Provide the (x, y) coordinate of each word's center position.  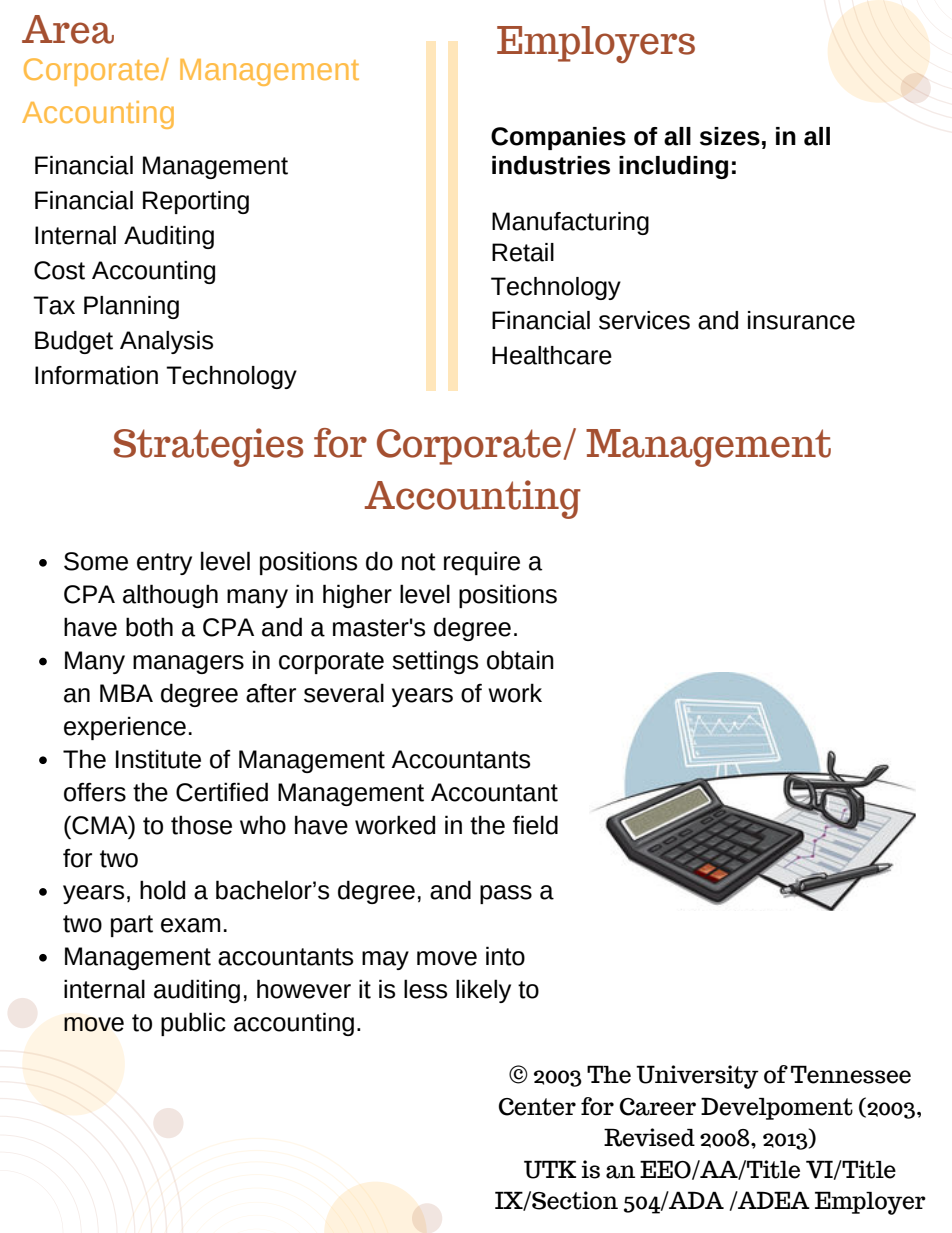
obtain (520, 660)
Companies (558, 138)
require (482, 563)
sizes (730, 136)
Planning (131, 307)
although (170, 596)
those (201, 825)
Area (68, 29)
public (193, 1024)
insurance (801, 320)
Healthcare (552, 355)
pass (506, 894)
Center (537, 1107)
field (535, 825)
